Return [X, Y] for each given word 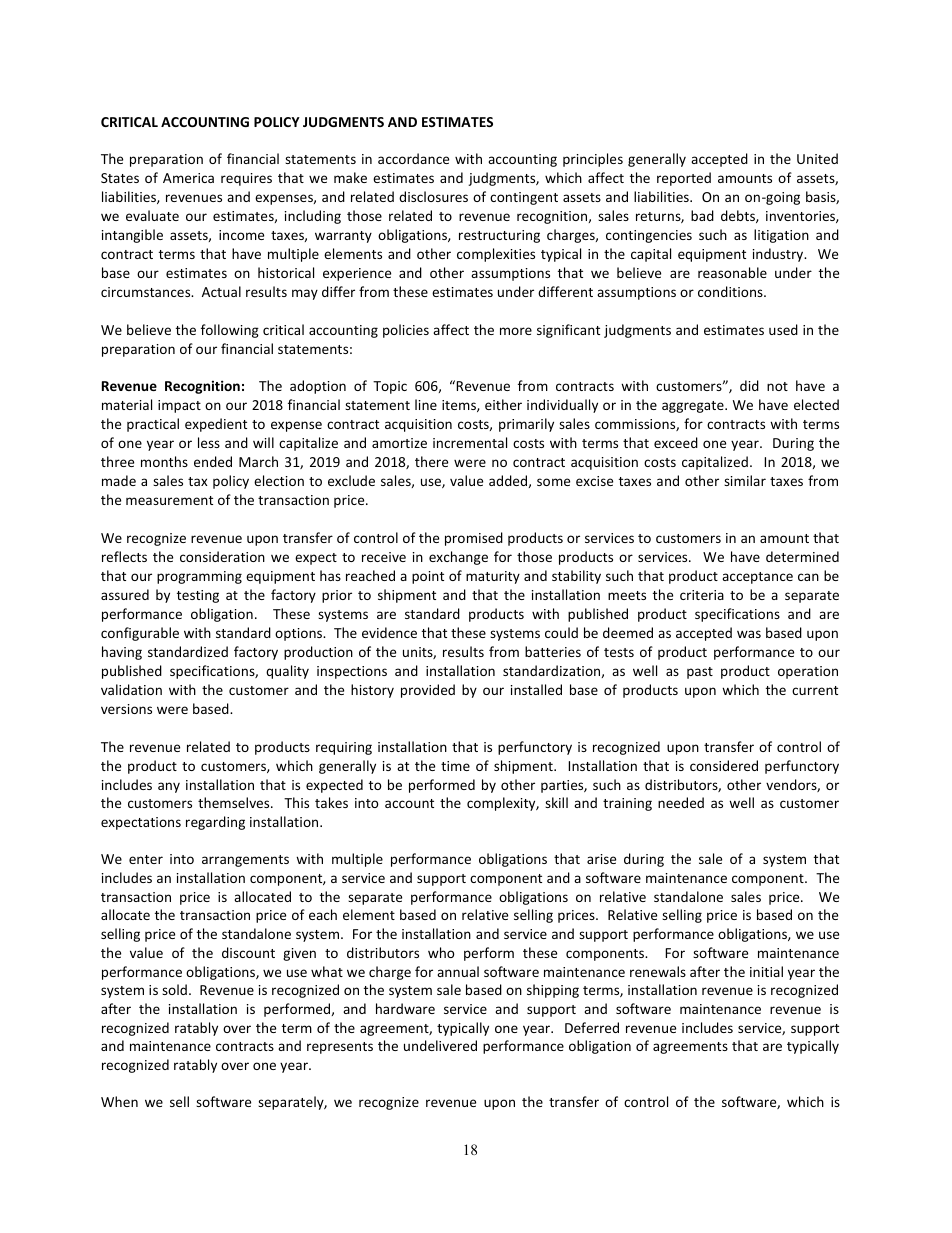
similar [745, 480]
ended [213, 461]
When [119, 1101]
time [455, 766]
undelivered [440, 1045]
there [431, 461]
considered [724, 765]
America [188, 178]
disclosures [433, 196]
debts [739, 216]
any [169, 787]
